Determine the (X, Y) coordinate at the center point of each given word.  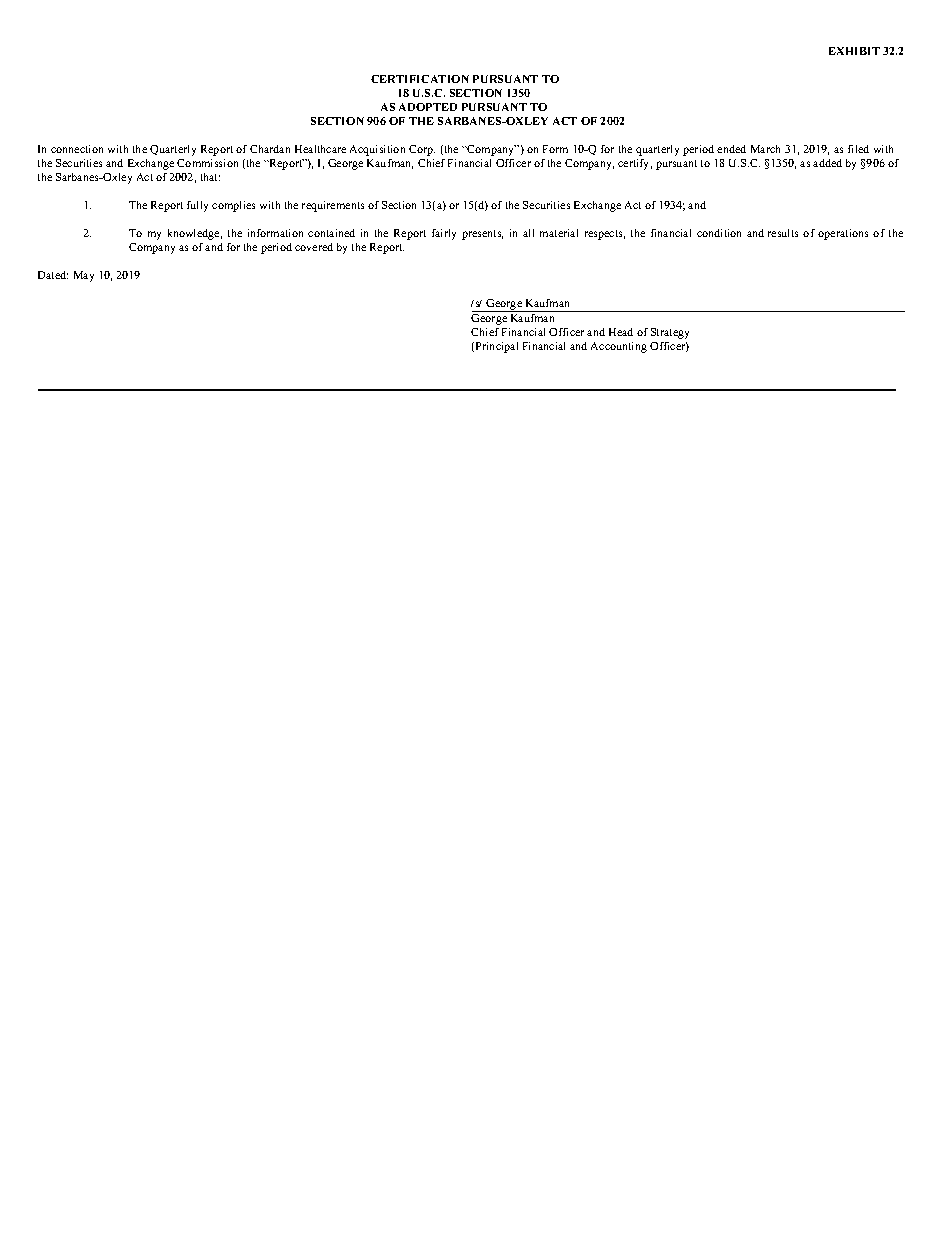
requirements (333, 206)
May (84, 276)
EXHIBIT (854, 51)
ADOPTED (428, 107)
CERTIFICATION (420, 79)
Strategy (670, 333)
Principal (497, 347)
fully (197, 206)
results (783, 233)
